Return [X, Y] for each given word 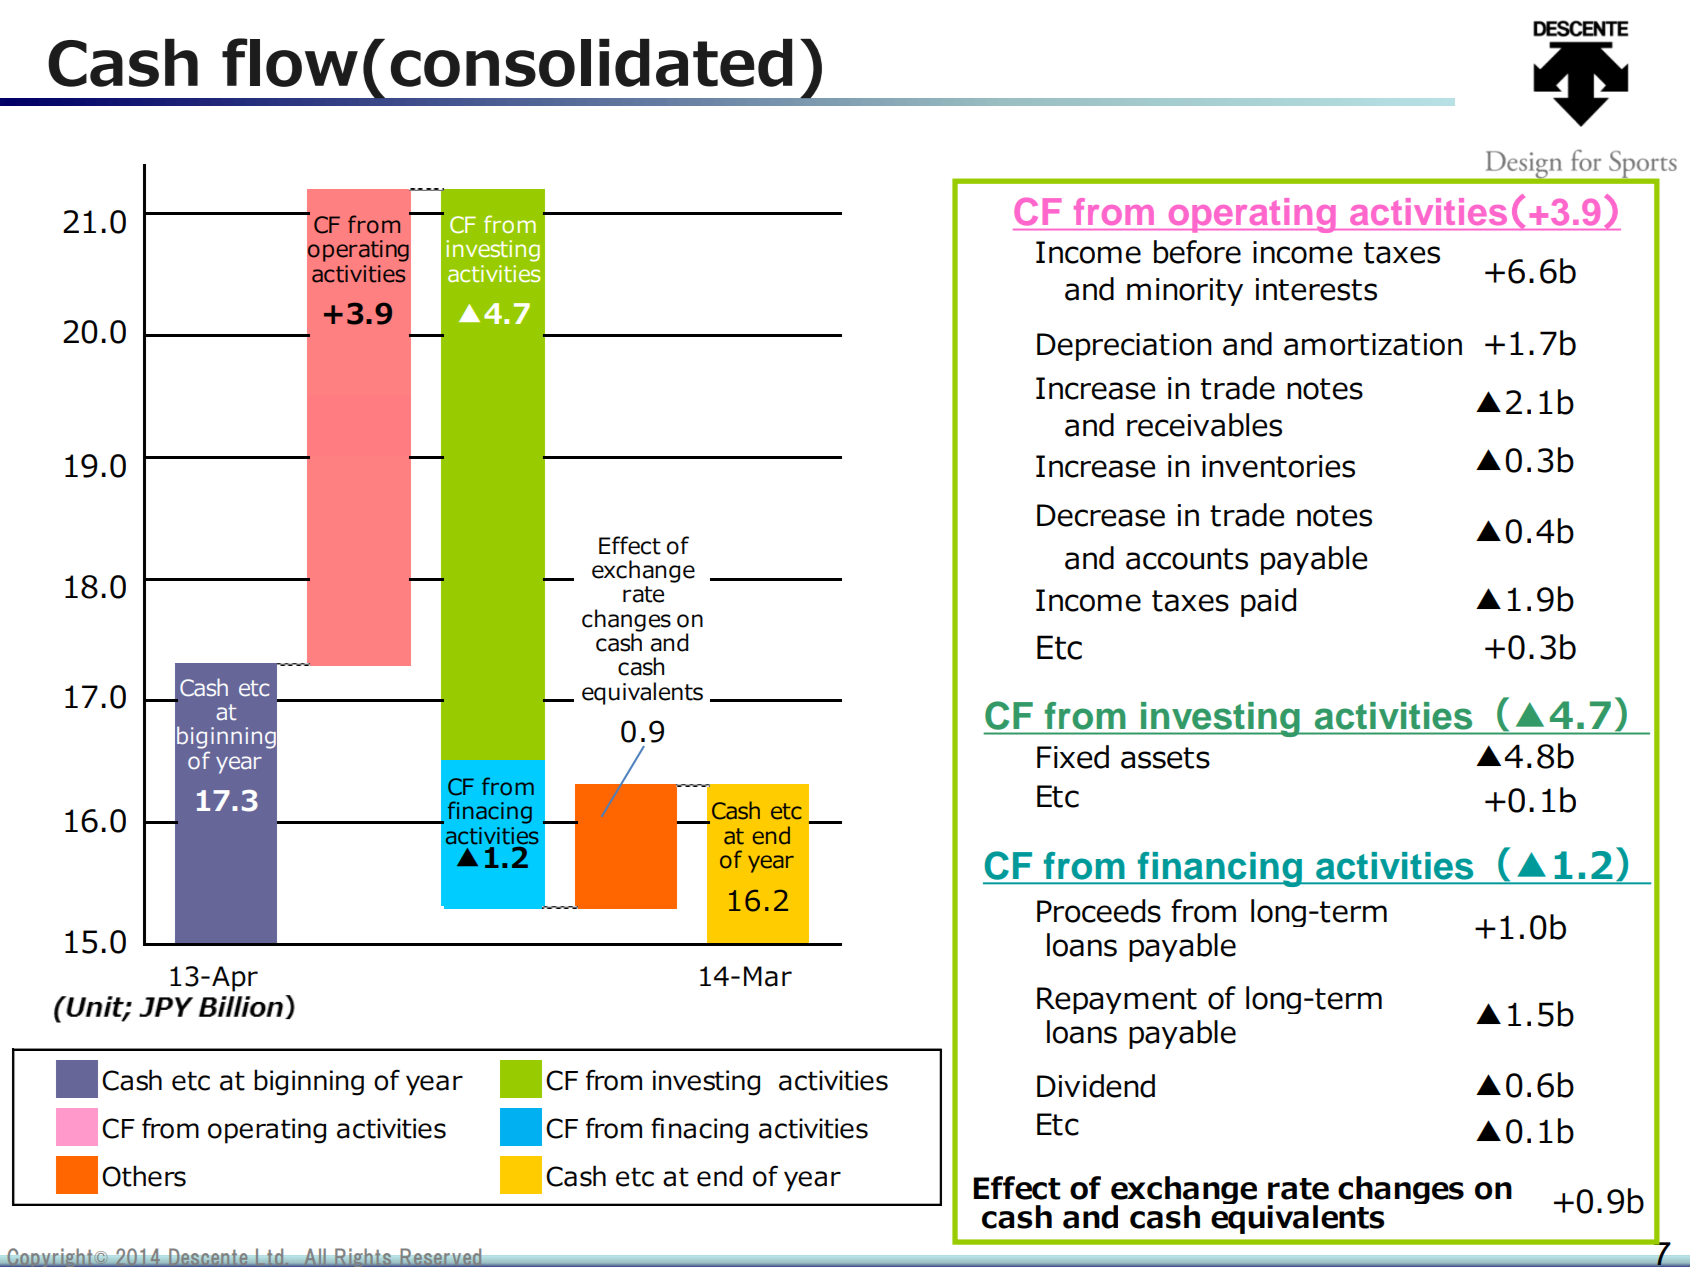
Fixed [1073, 757]
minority [1185, 292]
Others [144, 1176]
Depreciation [1124, 347]
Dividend [1096, 1086]
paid [1268, 602]
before [1197, 252]
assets [1165, 758]
